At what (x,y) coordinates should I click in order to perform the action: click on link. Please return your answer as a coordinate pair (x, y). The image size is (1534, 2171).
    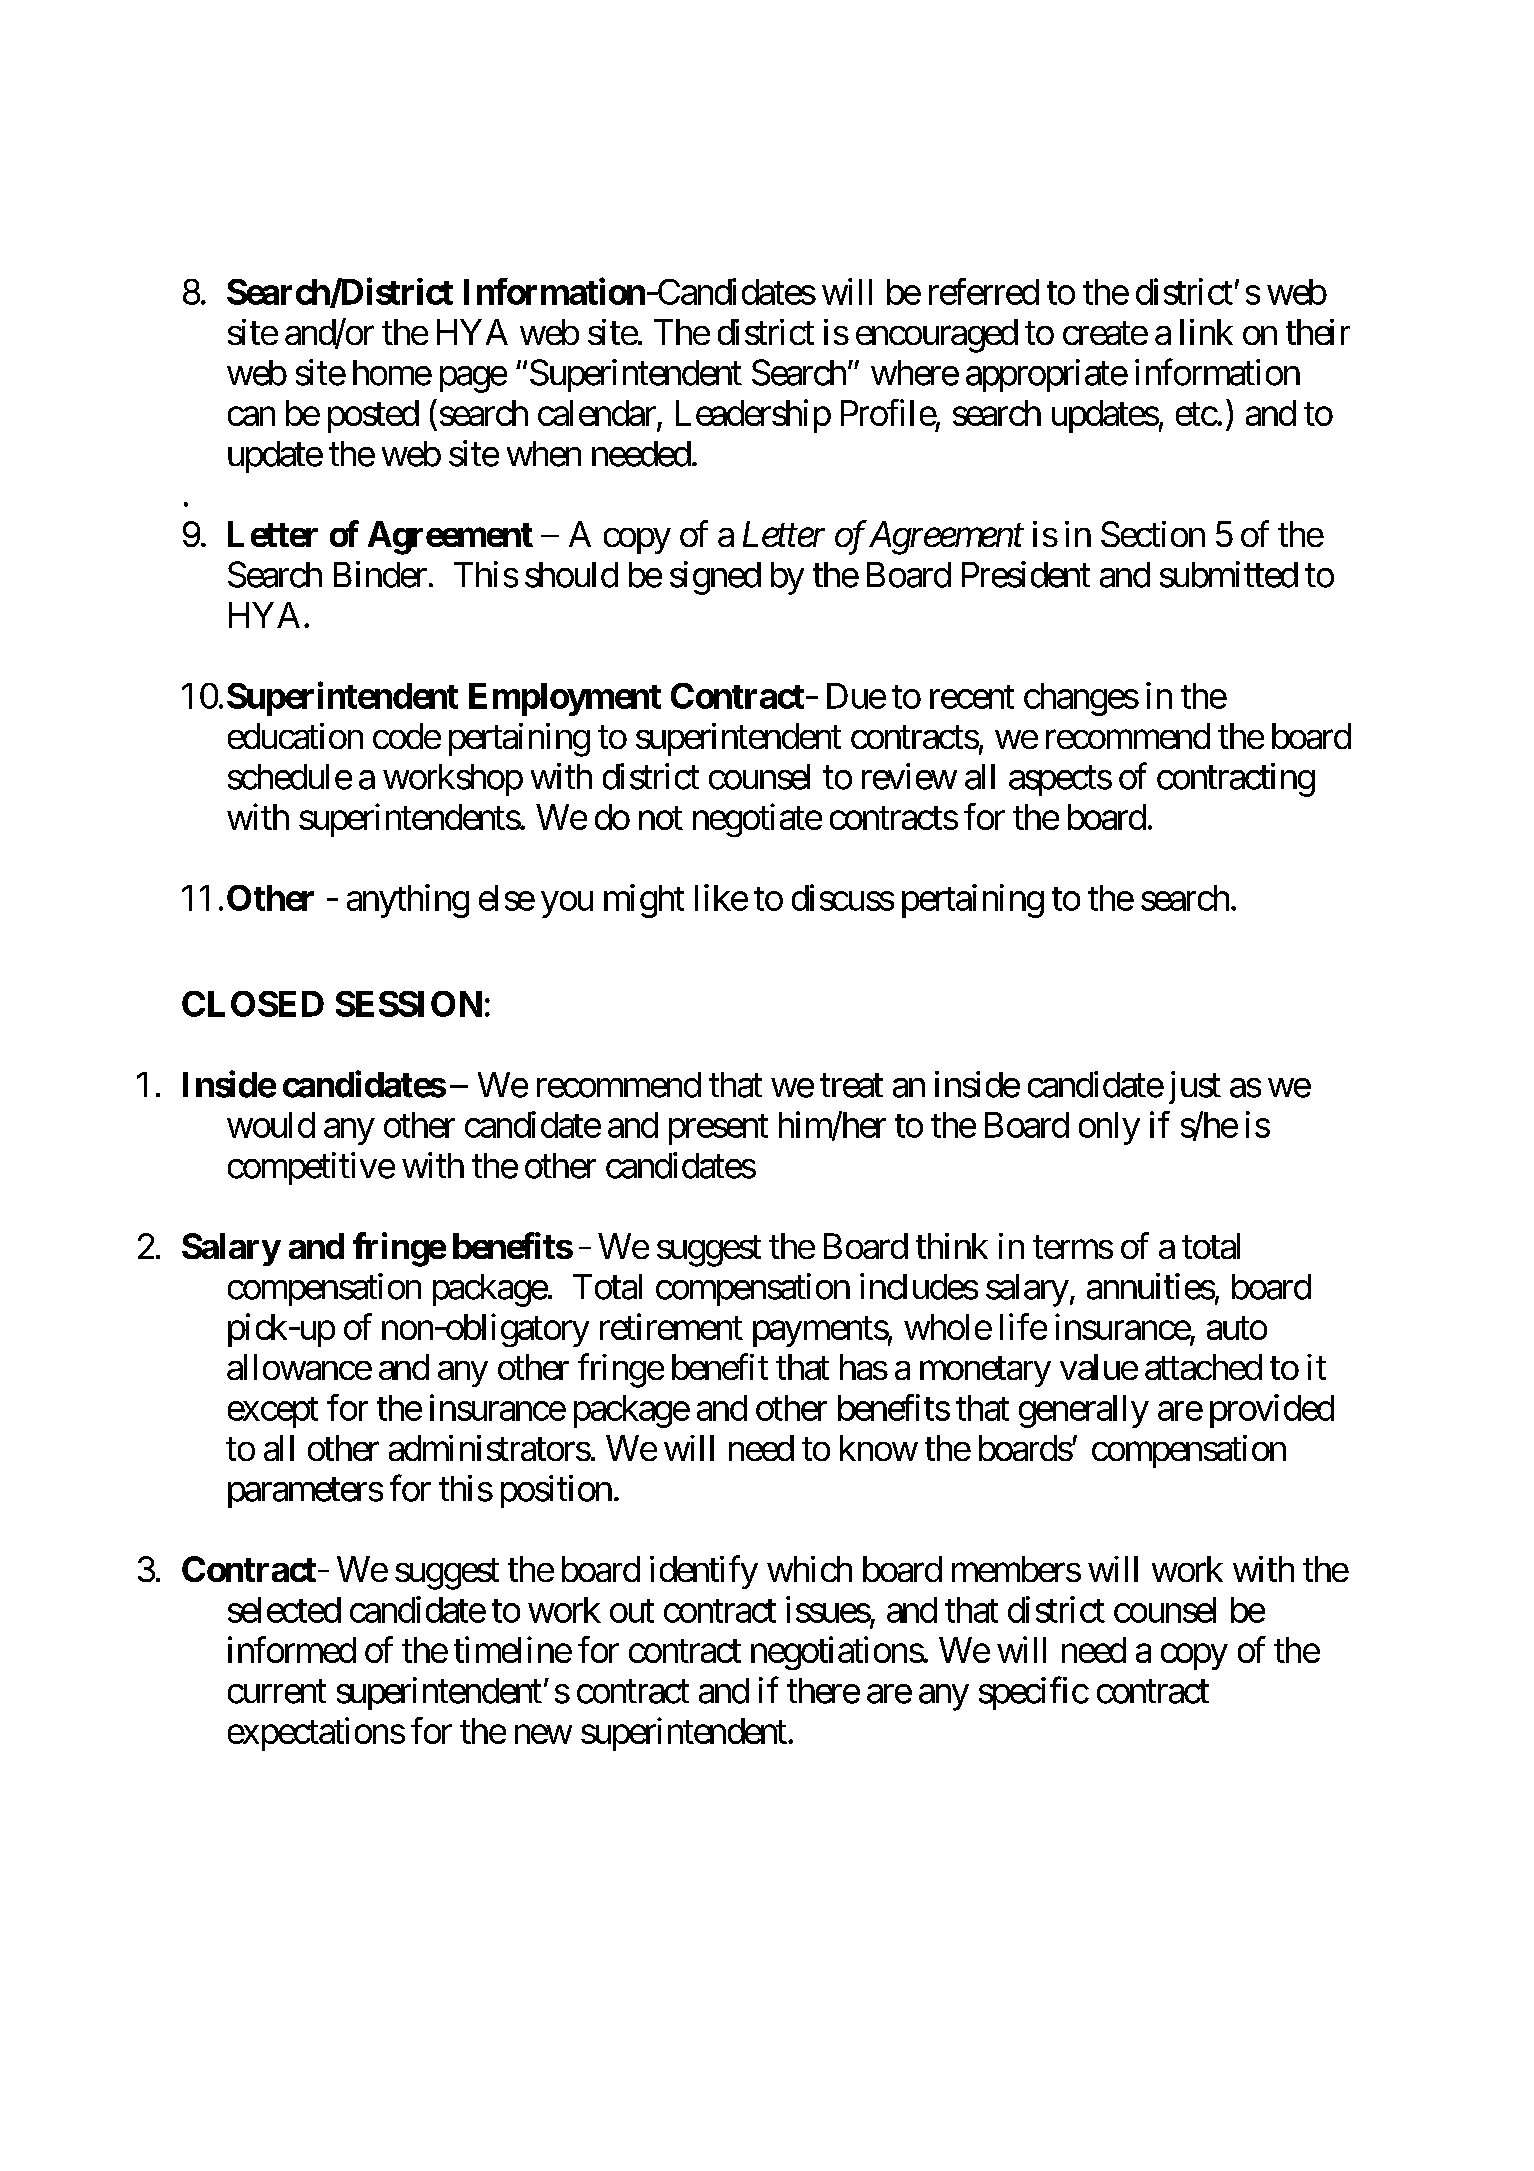
    Looking at the image, I should click on (1206, 332).
